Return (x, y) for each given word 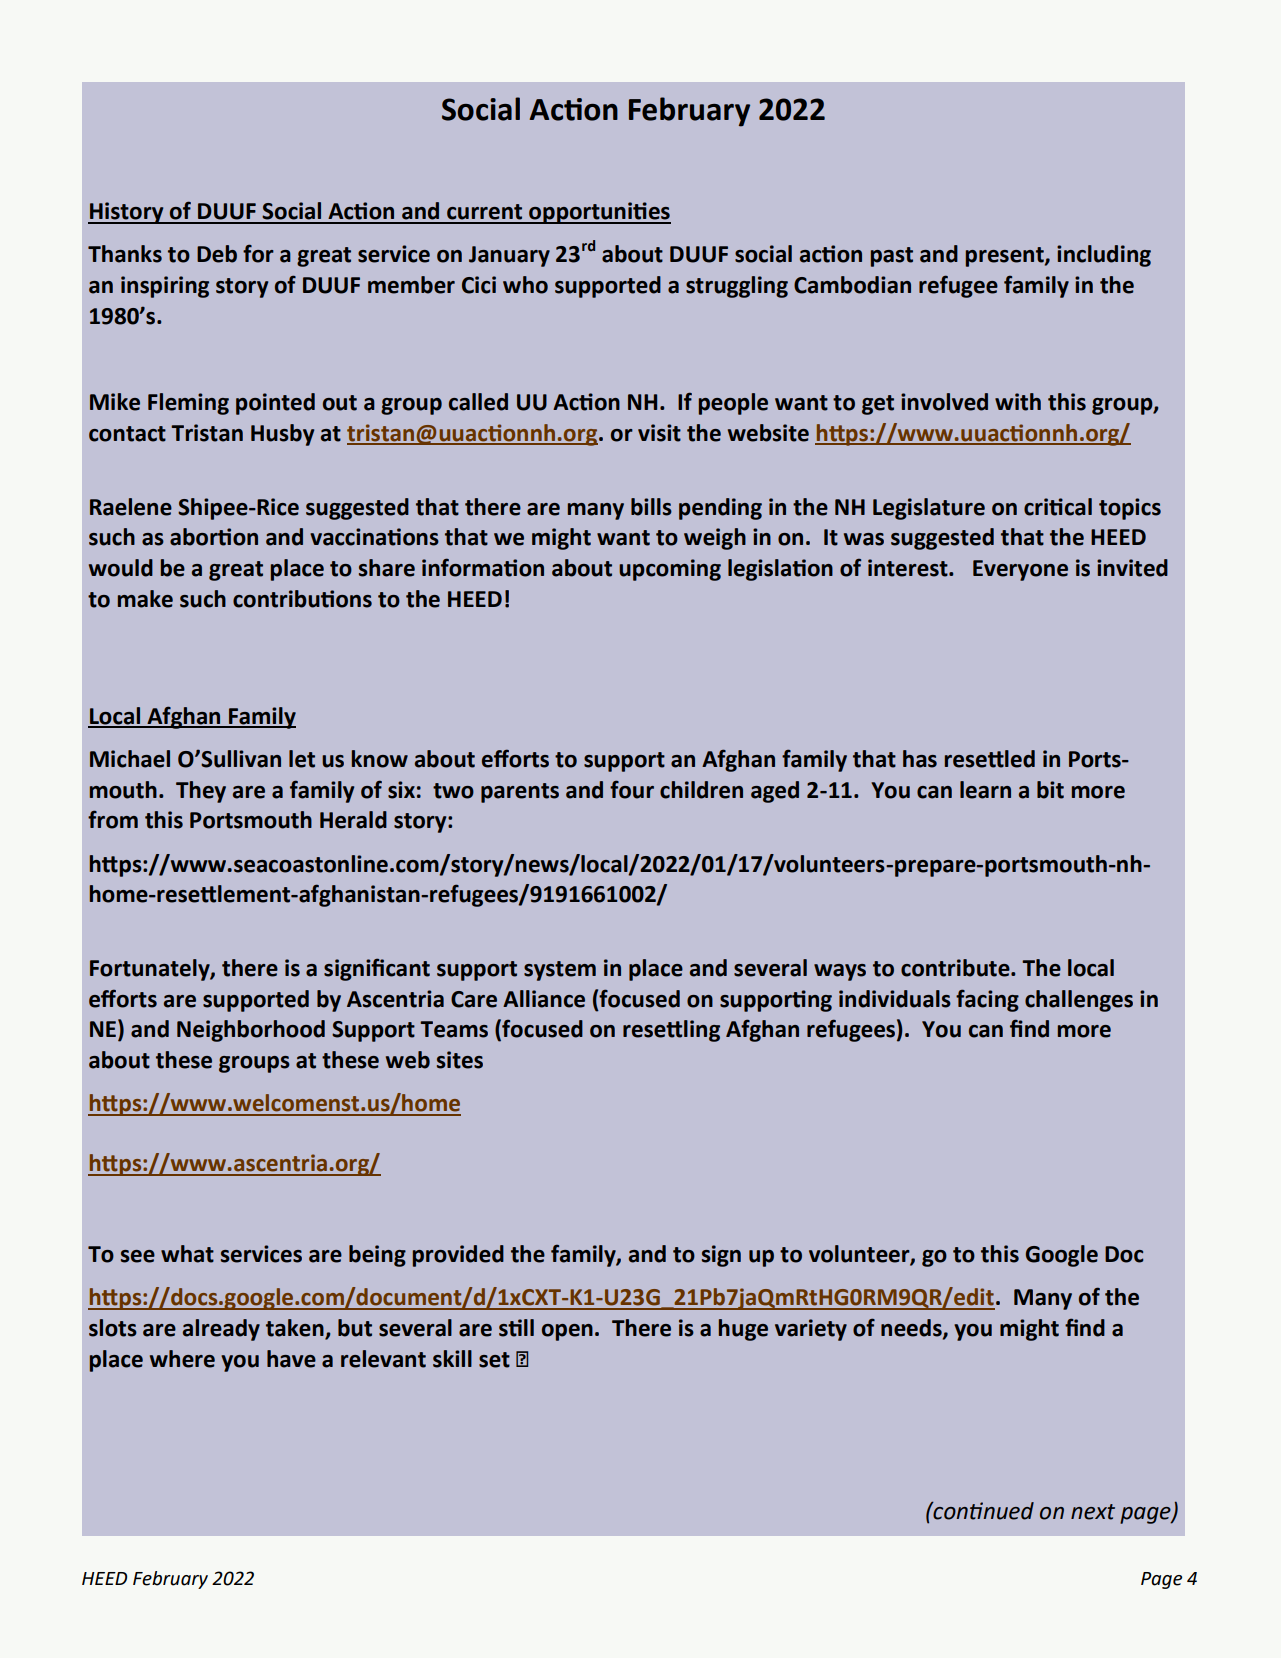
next (1093, 1512)
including (1104, 256)
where (182, 1359)
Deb (217, 254)
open (567, 1332)
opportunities (599, 213)
